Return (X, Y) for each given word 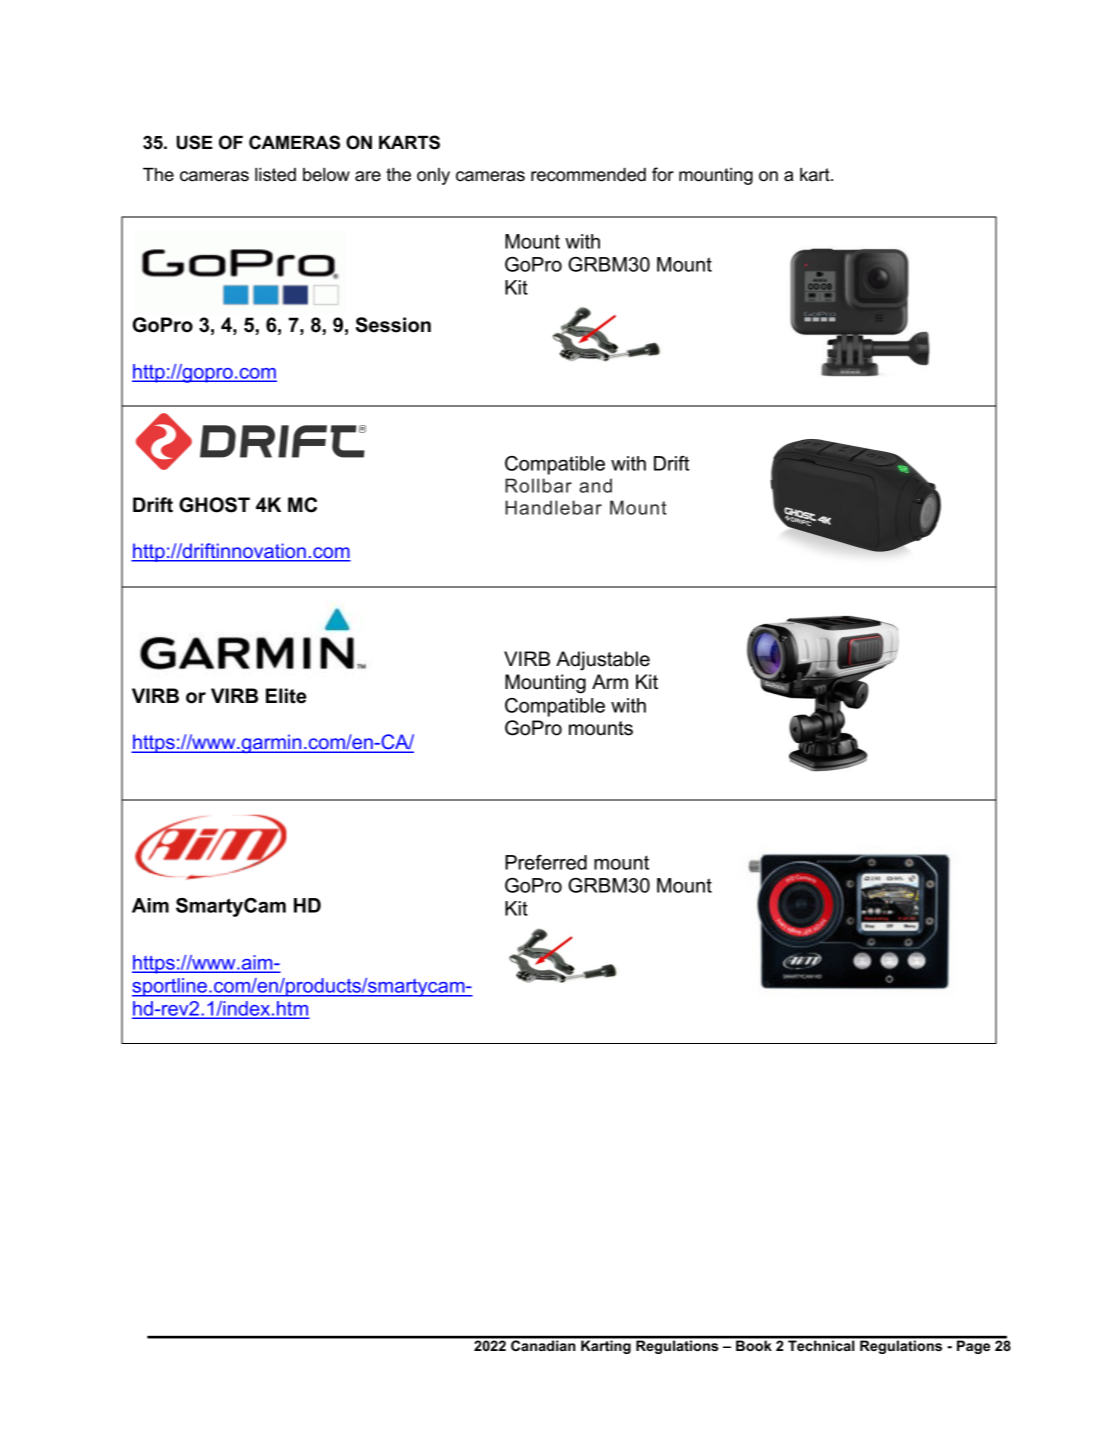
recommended (588, 175)
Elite (286, 696)
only (433, 176)
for (663, 174)
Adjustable (603, 661)
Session (393, 325)
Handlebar (553, 507)
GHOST (214, 505)
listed (275, 175)
